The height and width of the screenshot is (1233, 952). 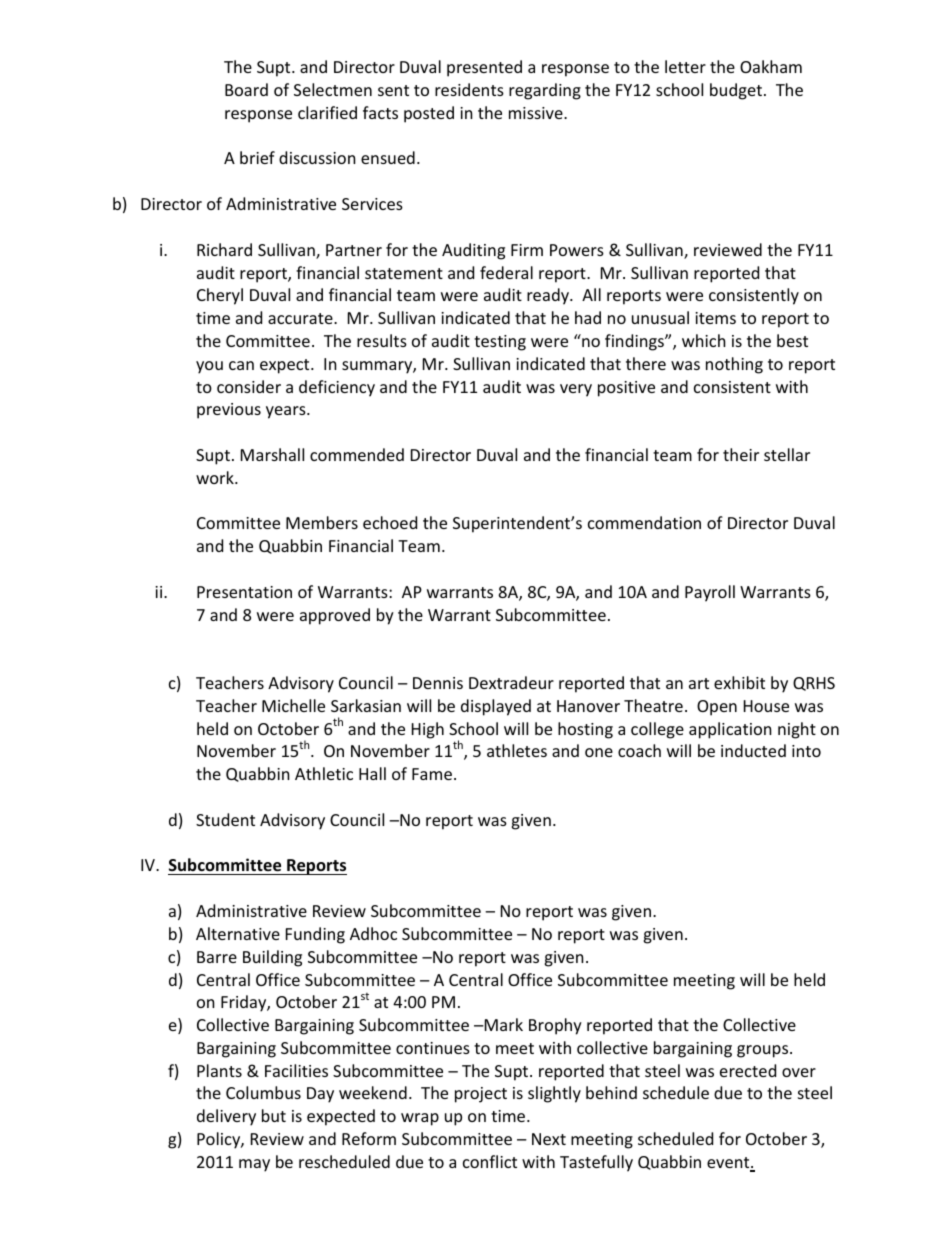 I want to click on missive, so click(x=537, y=113).
